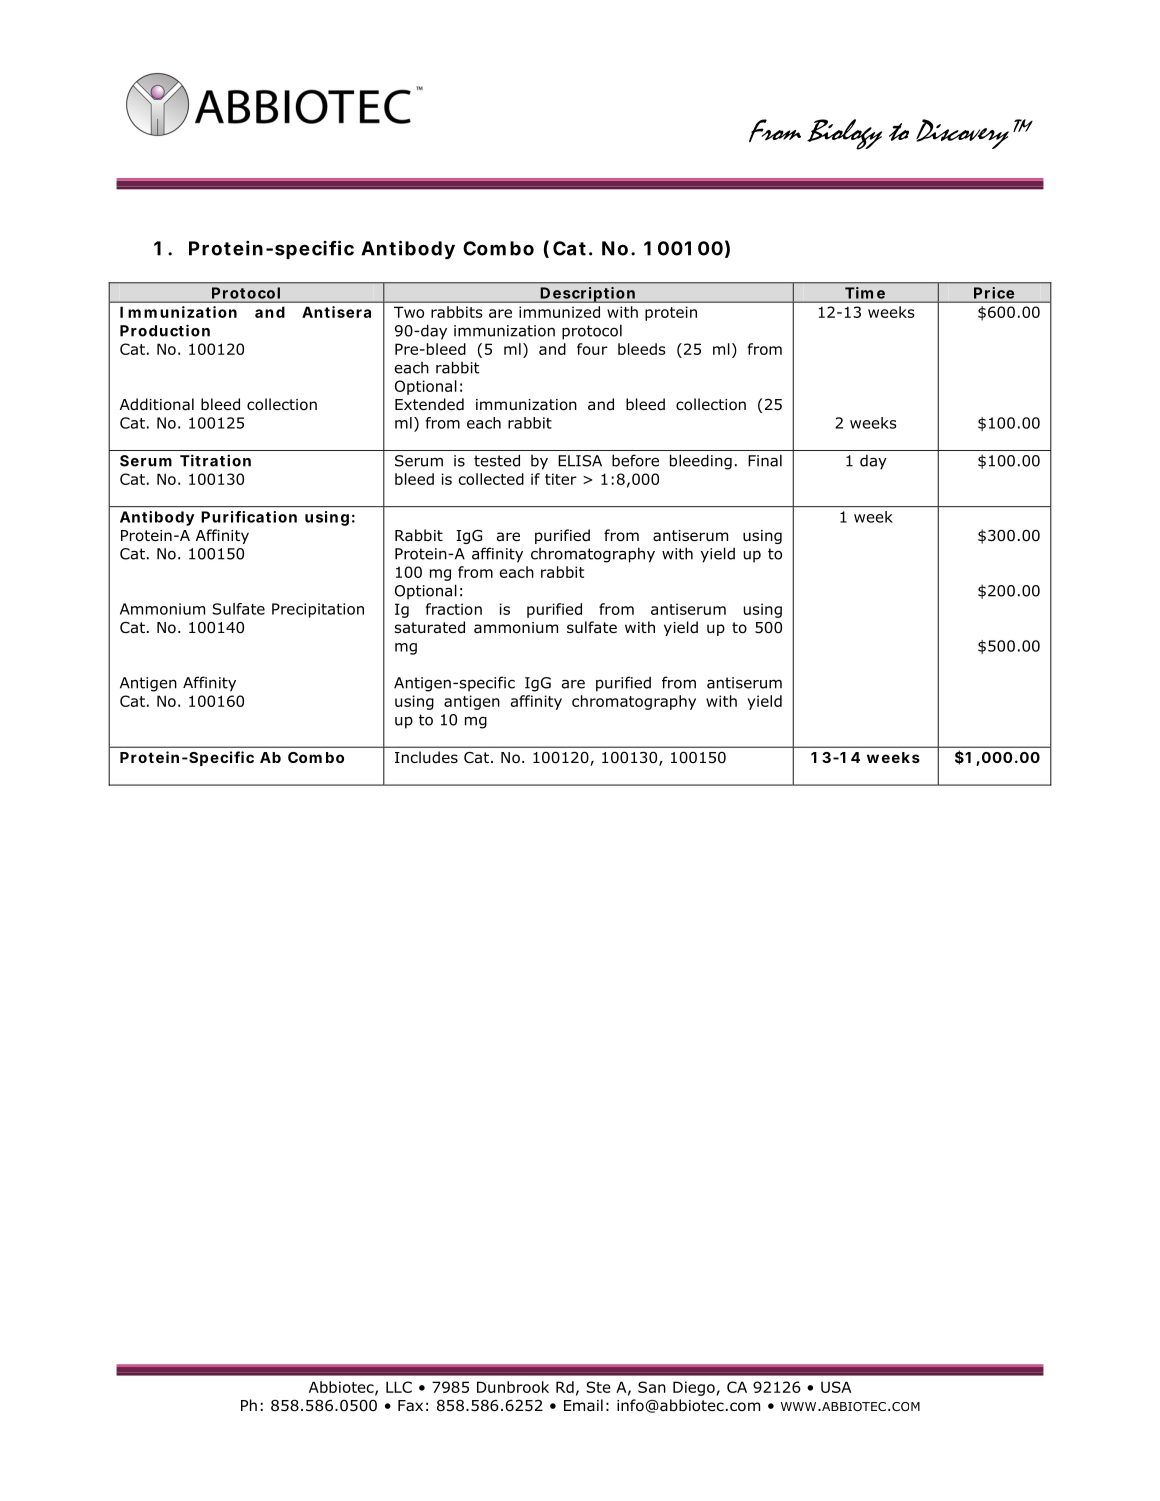 Image resolution: width=1160 pixels, height=1501 pixels. What do you see at coordinates (410, 1406) in the page?
I see `Fax` at bounding box center [410, 1406].
